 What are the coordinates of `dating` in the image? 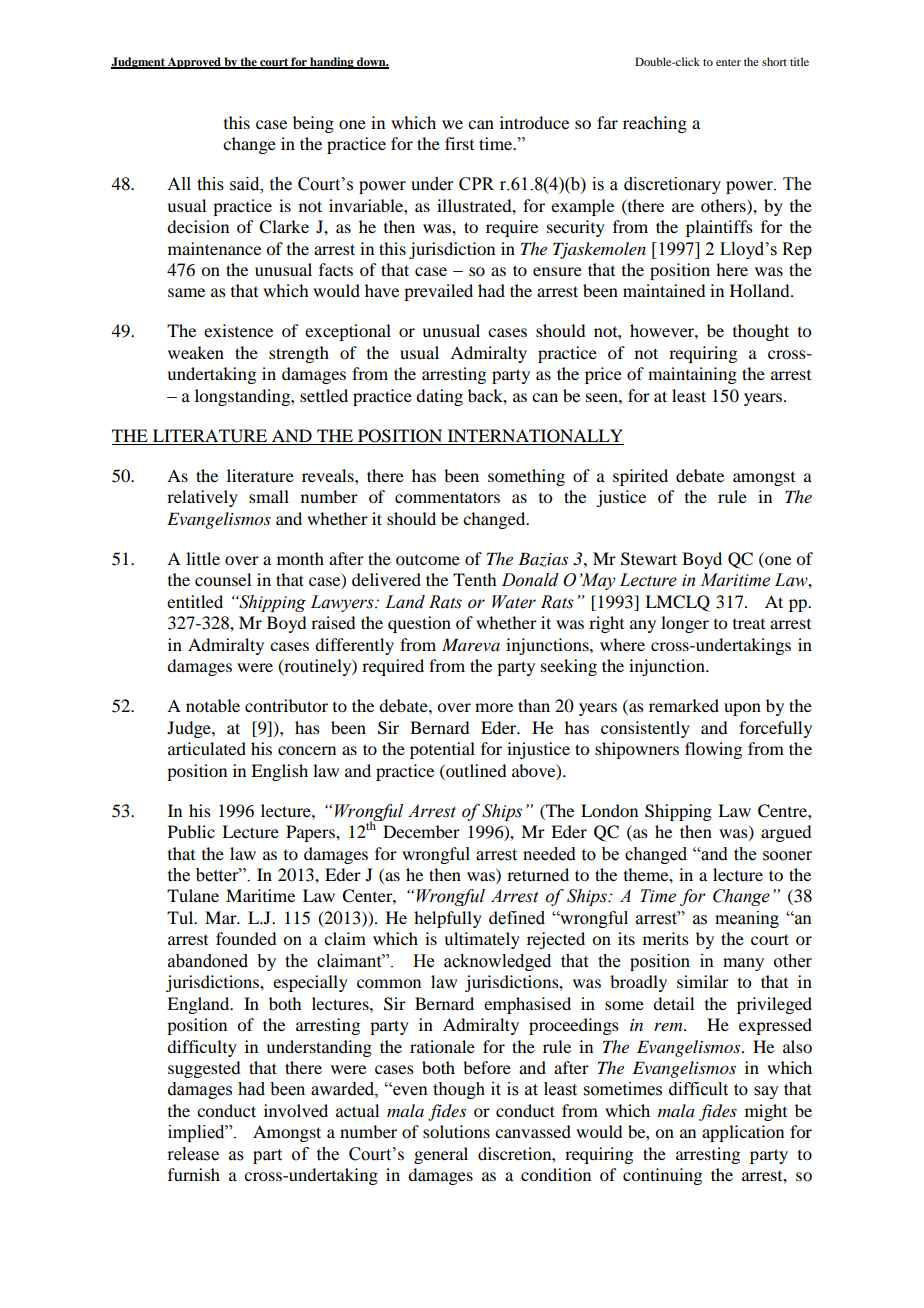 It's located at (439, 397).
